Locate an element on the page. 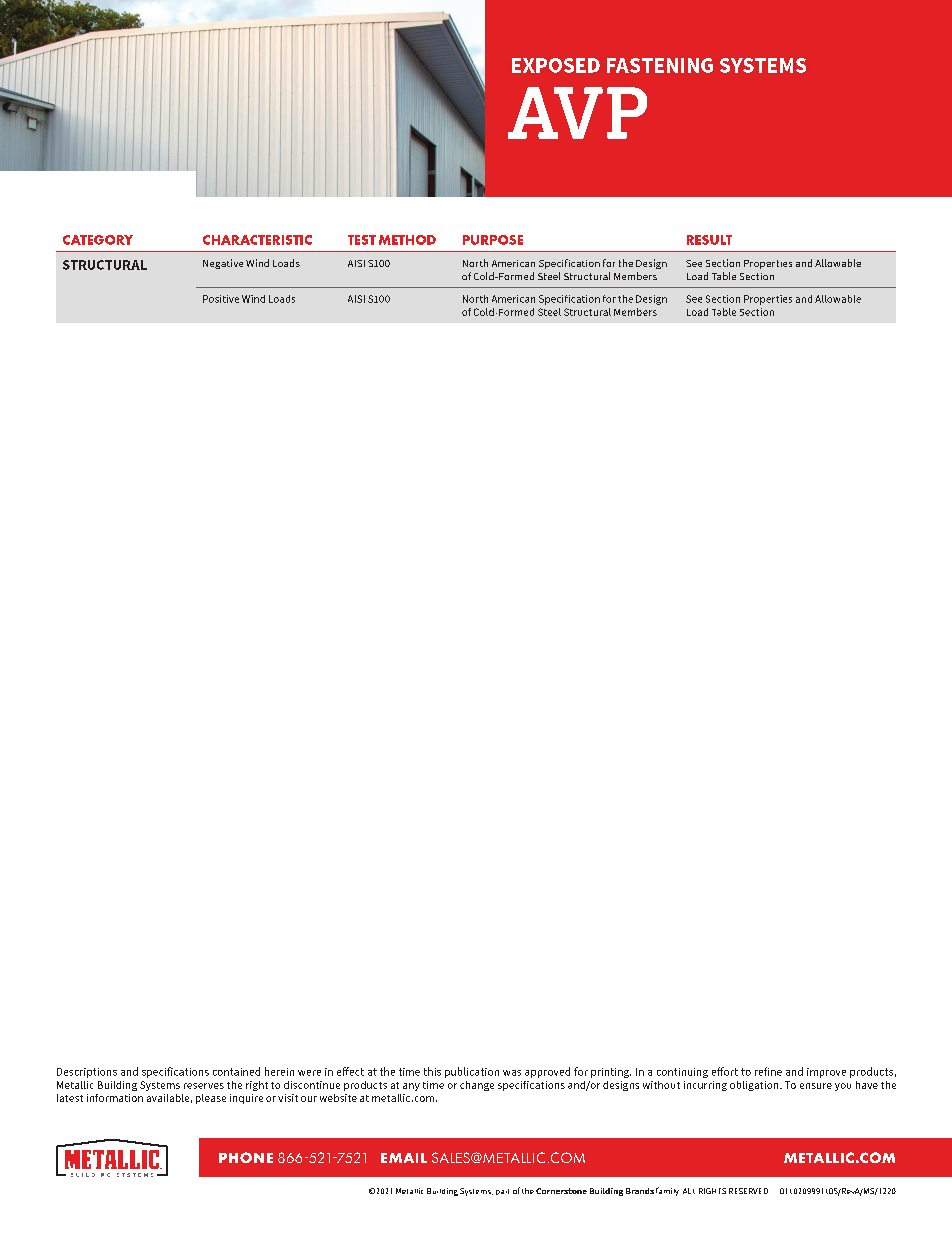  RESERVED is located at coordinates (748, 1191).
